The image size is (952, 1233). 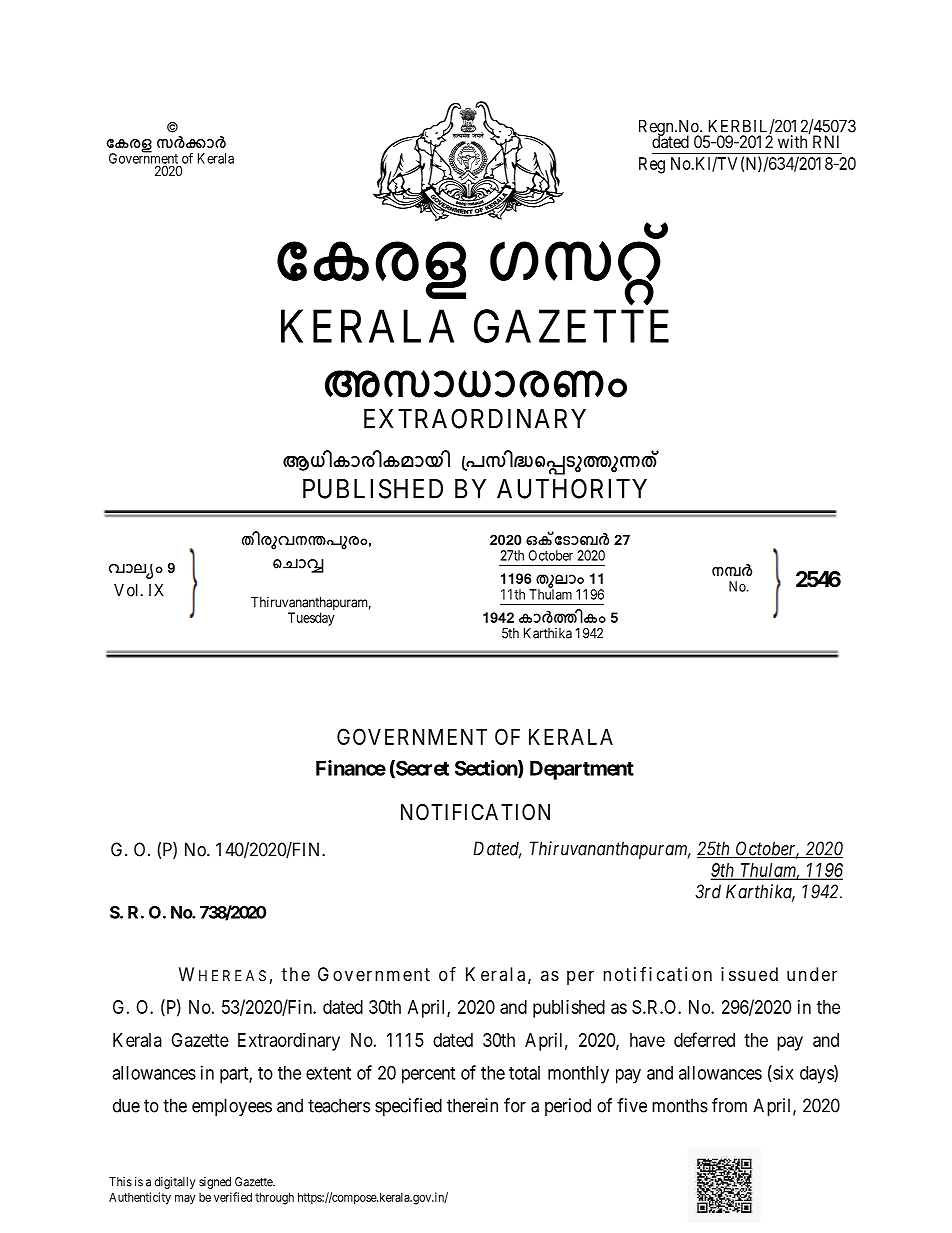 What do you see at coordinates (472, 1105) in the image?
I see `therein` at bounding box center [472, 1105].
